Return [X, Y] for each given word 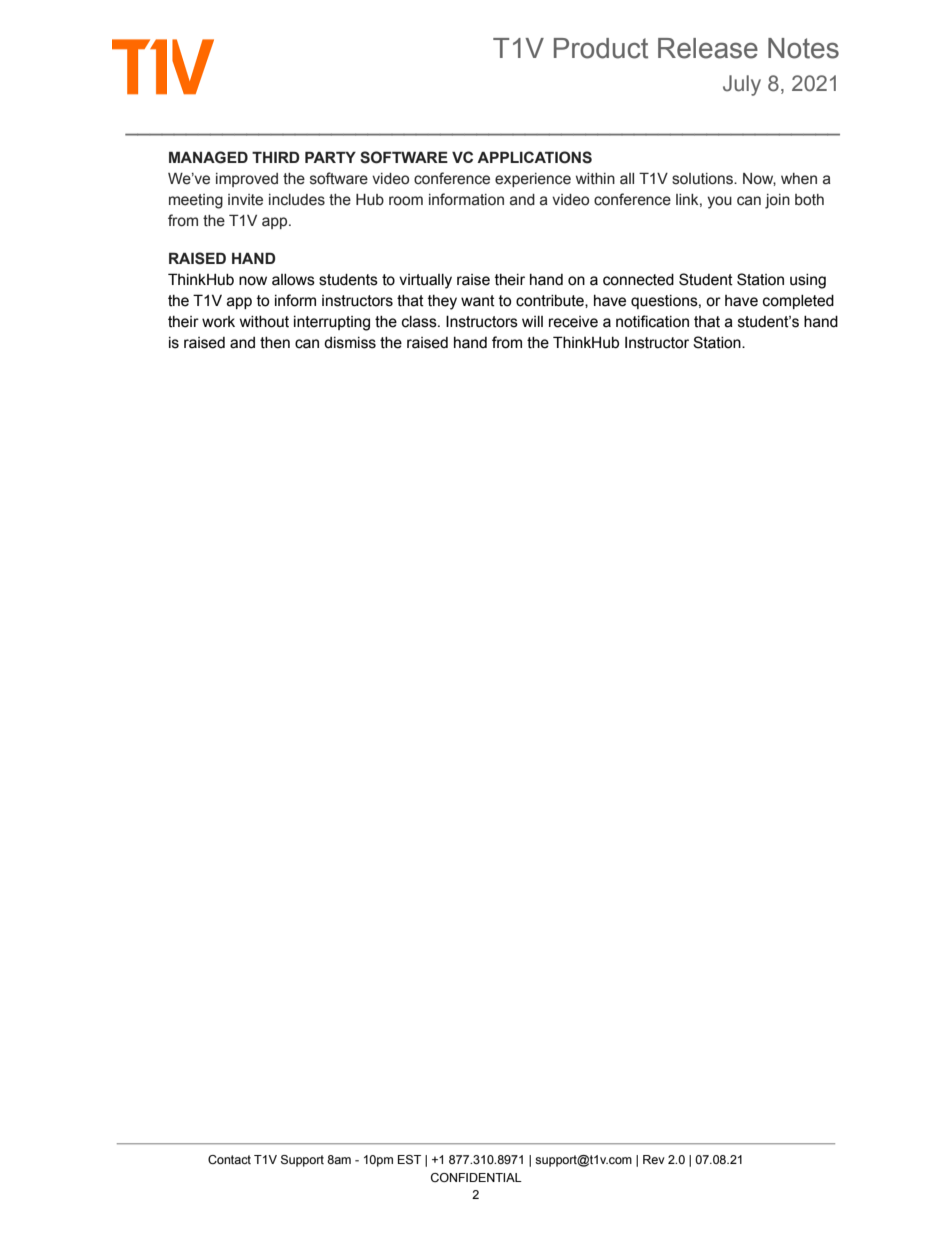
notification [652, 321]
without [264, 322]
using [808, 281]
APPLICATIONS [534, 157]
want [478, 301]
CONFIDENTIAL [476, 1177]
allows [293, 280]
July [742, 85]
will [532, 321]
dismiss [350, 343]
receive [573, 322]
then [275, 343]
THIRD [276, 157]
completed [798, 302]
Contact [229, 1159]
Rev [654, 1159]
